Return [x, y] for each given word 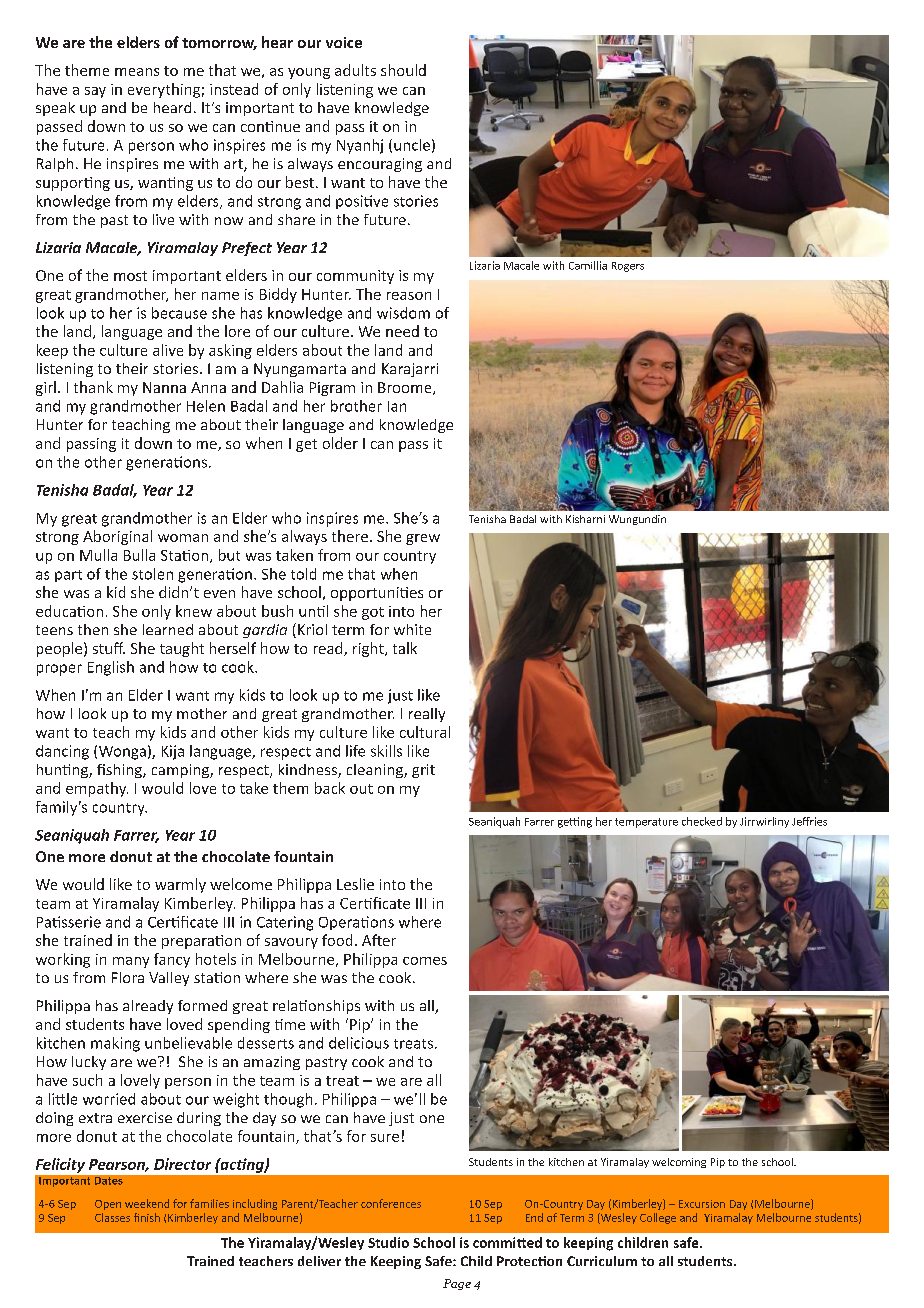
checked [702, 821]
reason [409, 296]
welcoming [679, 1163]
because [179, 313]
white [412, 629]
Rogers [628, 267]
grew [423, 539]
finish [147, 1217]
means [137, 72]
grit [423, 771]
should [403, 70]
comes [425, 961]
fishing [120, 771]
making [115, 1044]
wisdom [403, 313]
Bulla [139, 555]
